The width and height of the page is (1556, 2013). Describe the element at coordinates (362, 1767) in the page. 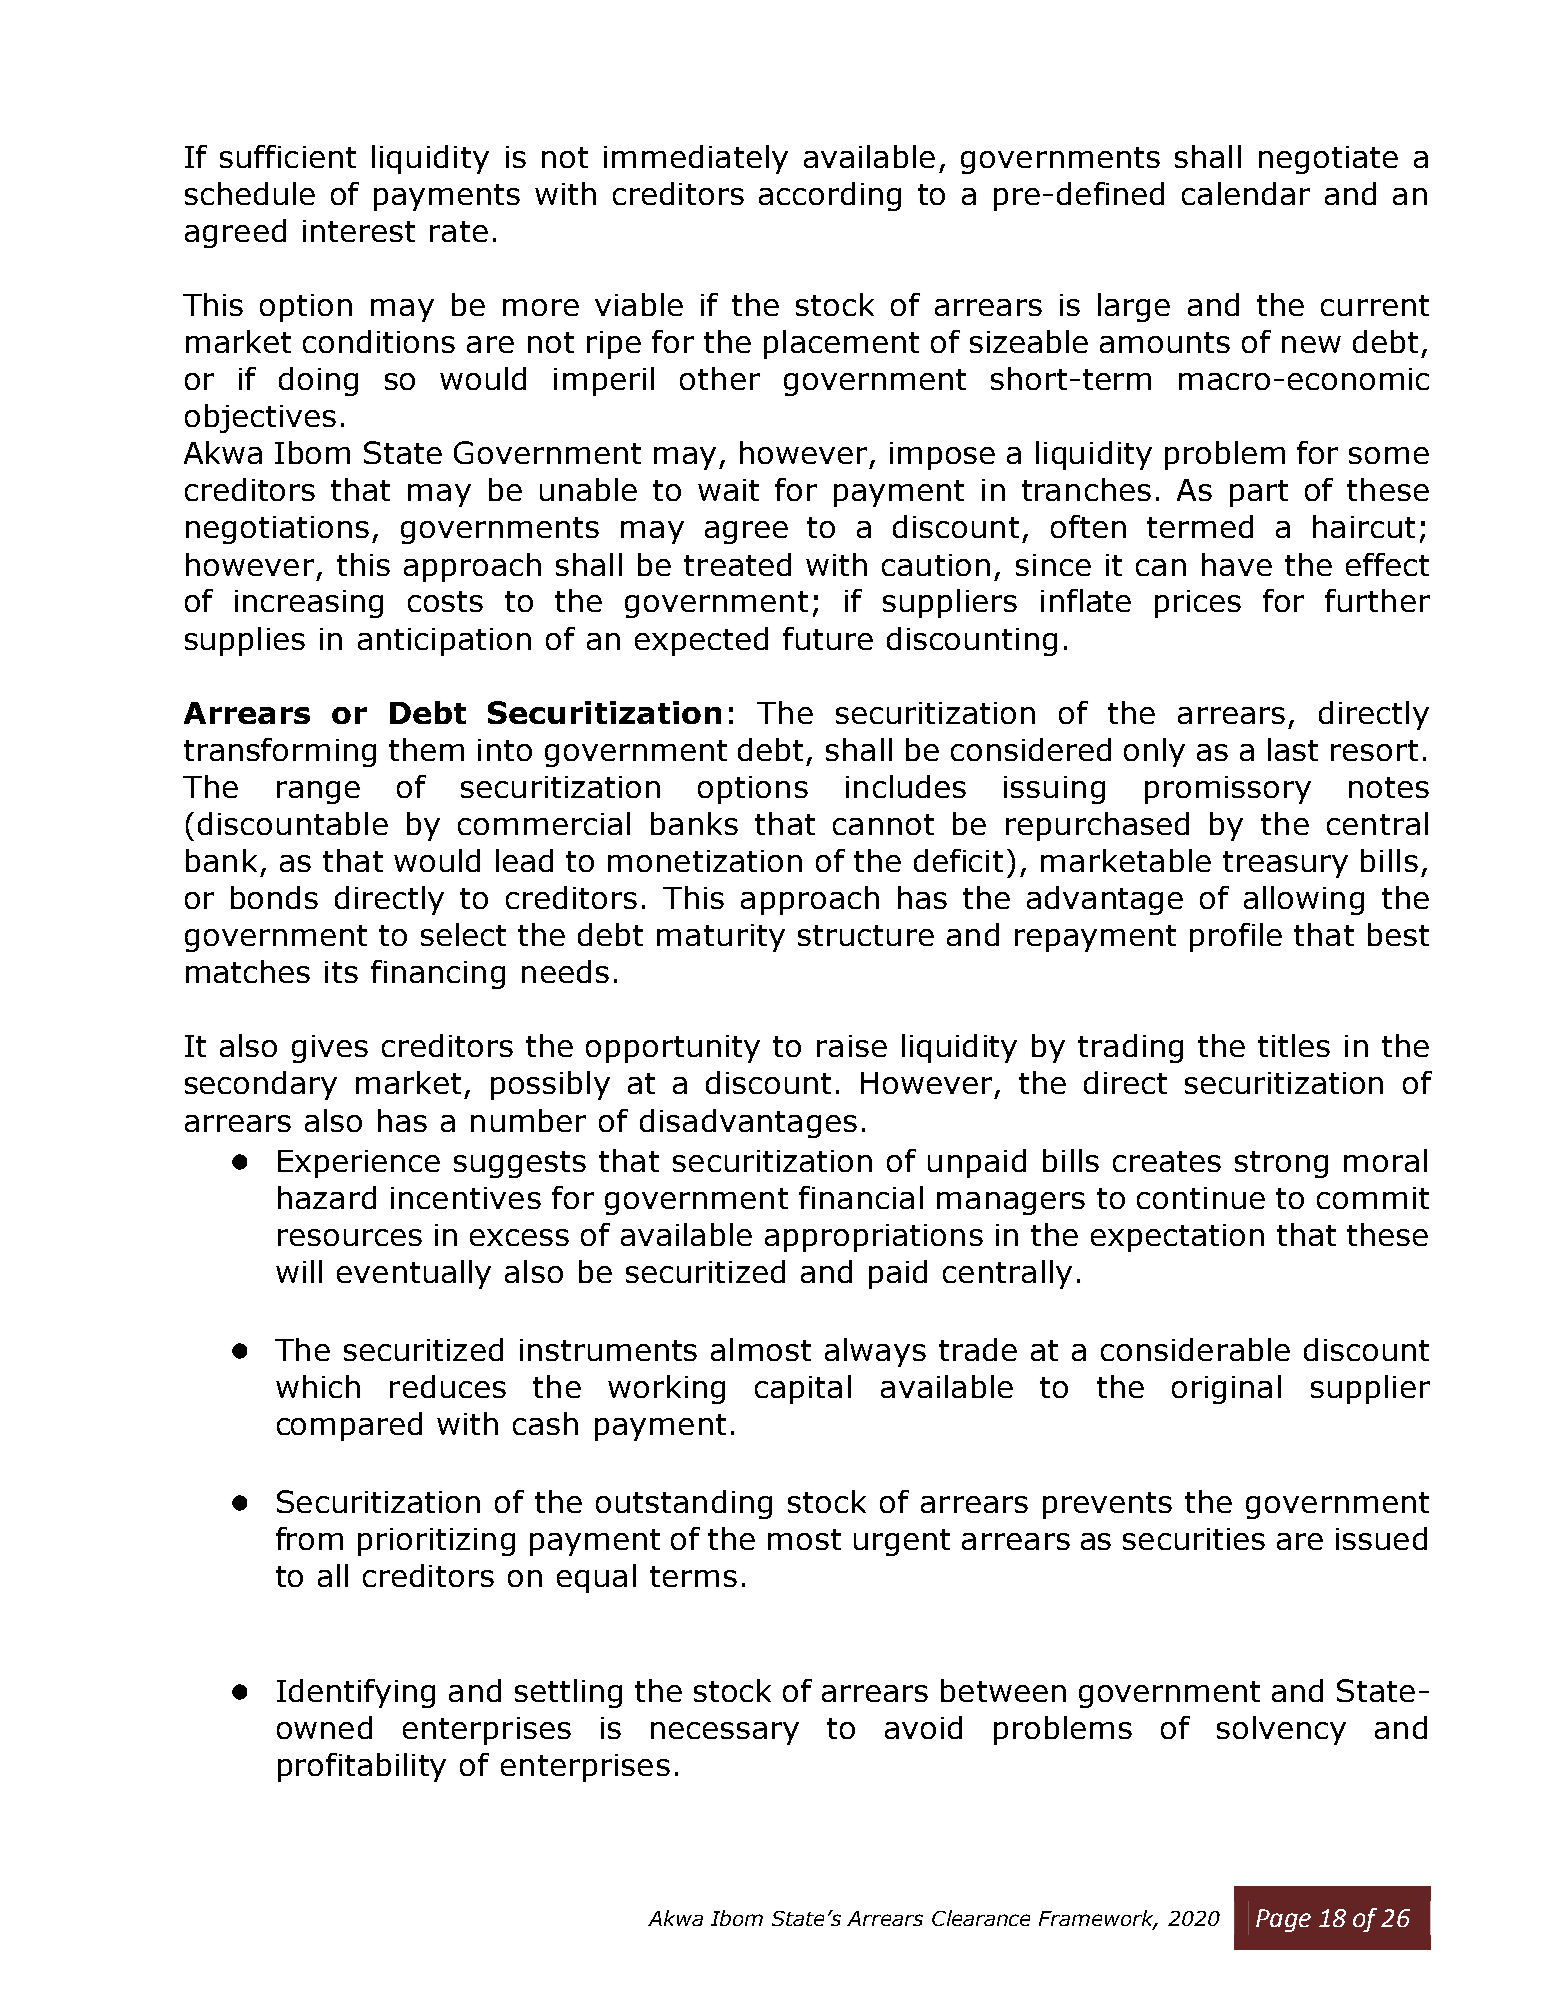

I see `profitability` at that location.
